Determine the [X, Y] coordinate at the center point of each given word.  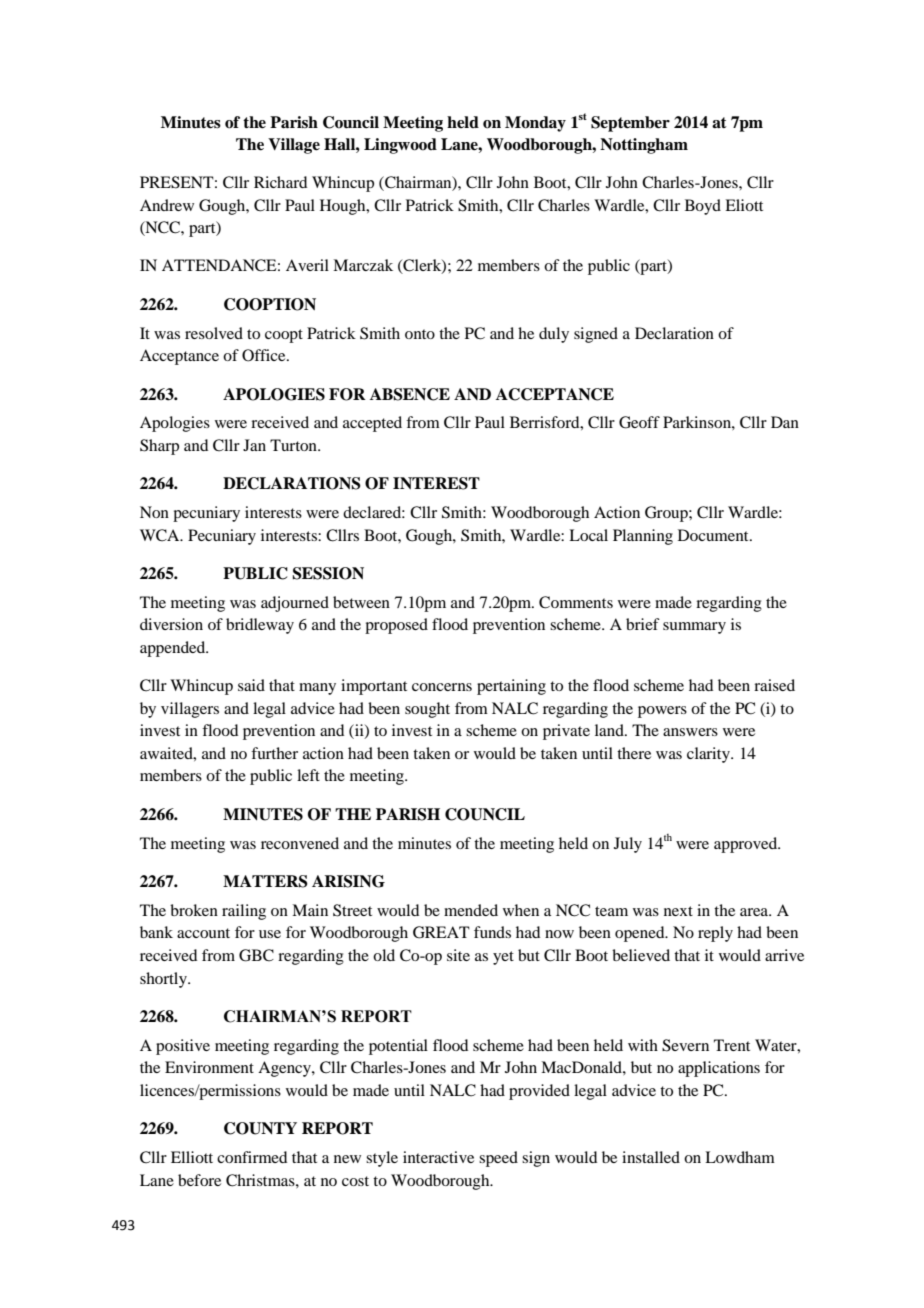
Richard [280, 182]
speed [498, 1159]
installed [651, 1157]
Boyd [703, 207]
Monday [535, 124]
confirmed [252, 1157]
